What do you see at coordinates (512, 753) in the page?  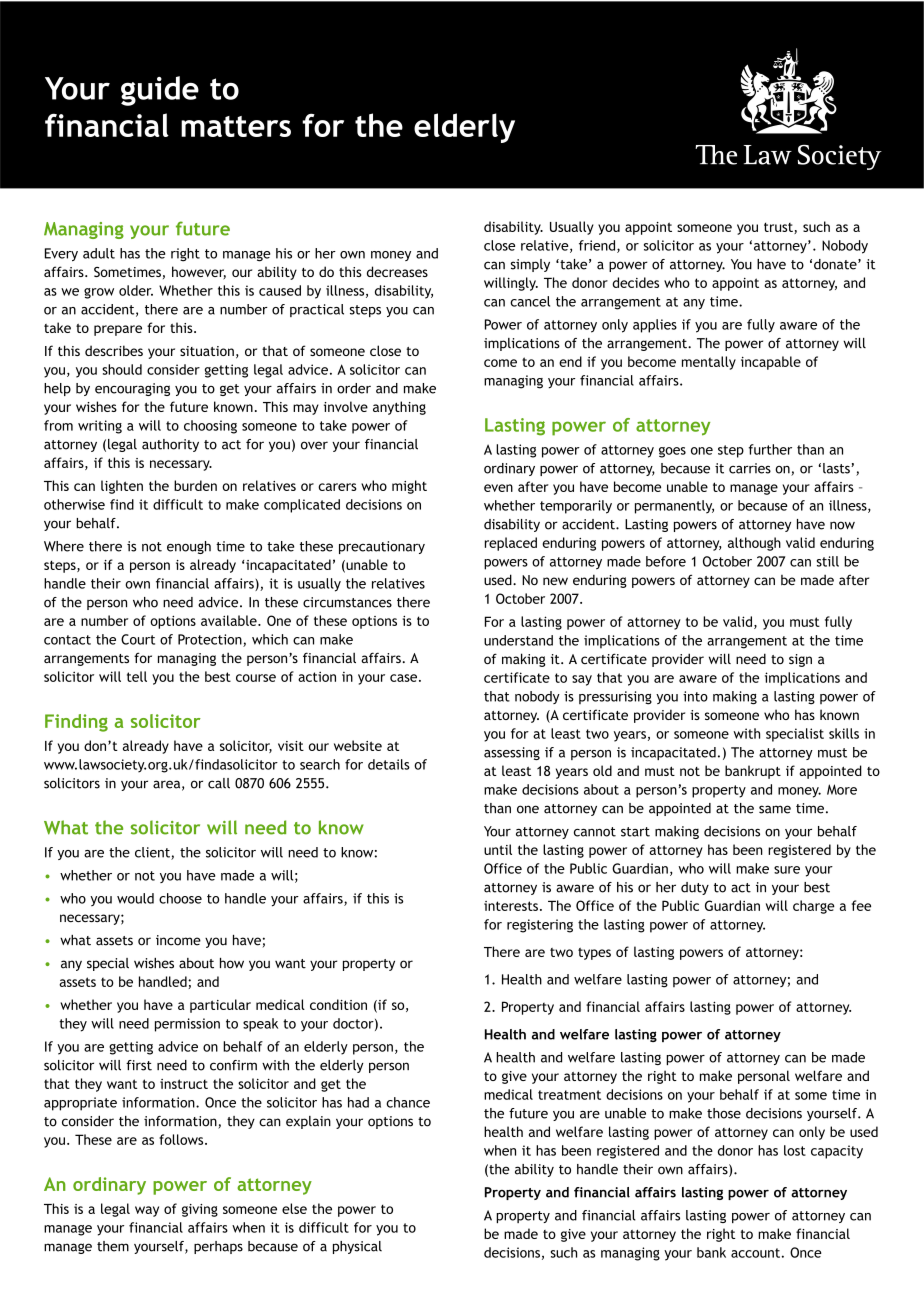 I see `assessing` at bounding box center [512, 753].
